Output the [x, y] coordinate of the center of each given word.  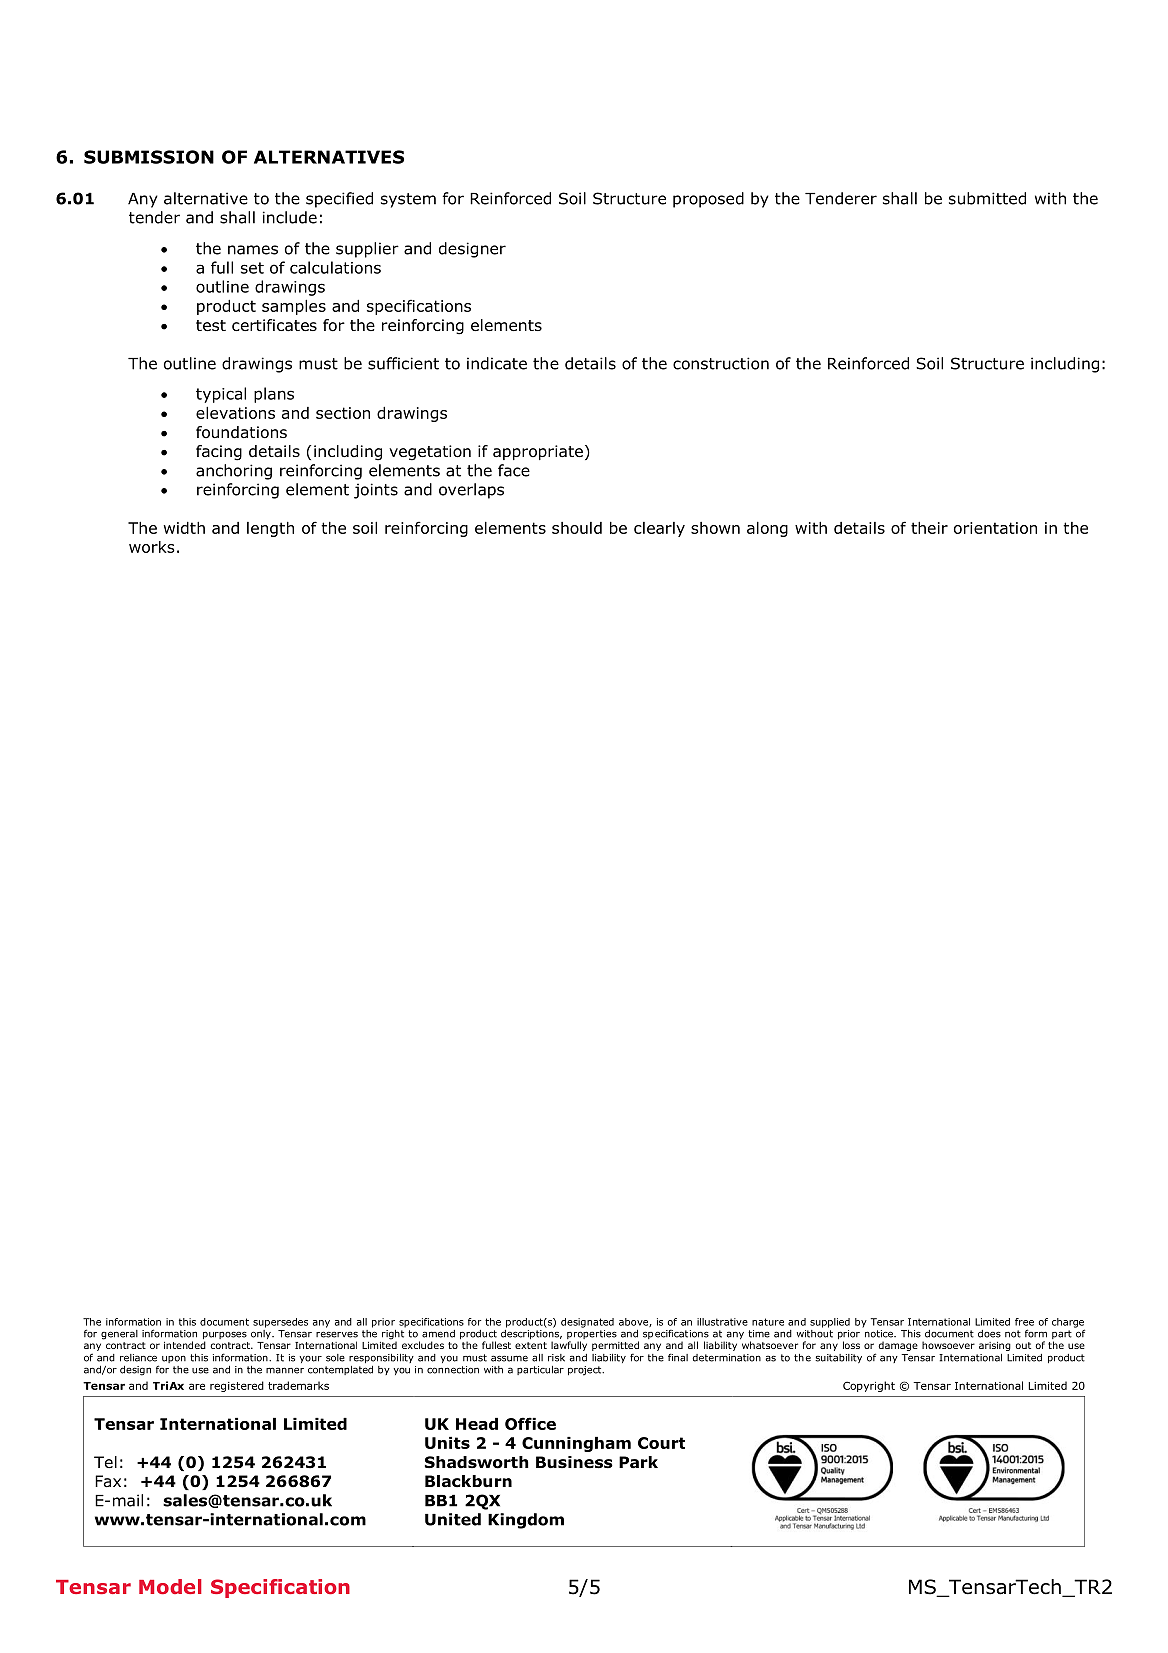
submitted [987, 198]
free [1024, 1322]
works [152, 547]
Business [574, 1462]
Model [170, 1586]
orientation [995, 528]
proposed [708, 200]
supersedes [280, 1323]
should [577, 528]
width [184, 528]
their [929, 528]
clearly [659, 529]
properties [592, 1336]
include [290, 217]
